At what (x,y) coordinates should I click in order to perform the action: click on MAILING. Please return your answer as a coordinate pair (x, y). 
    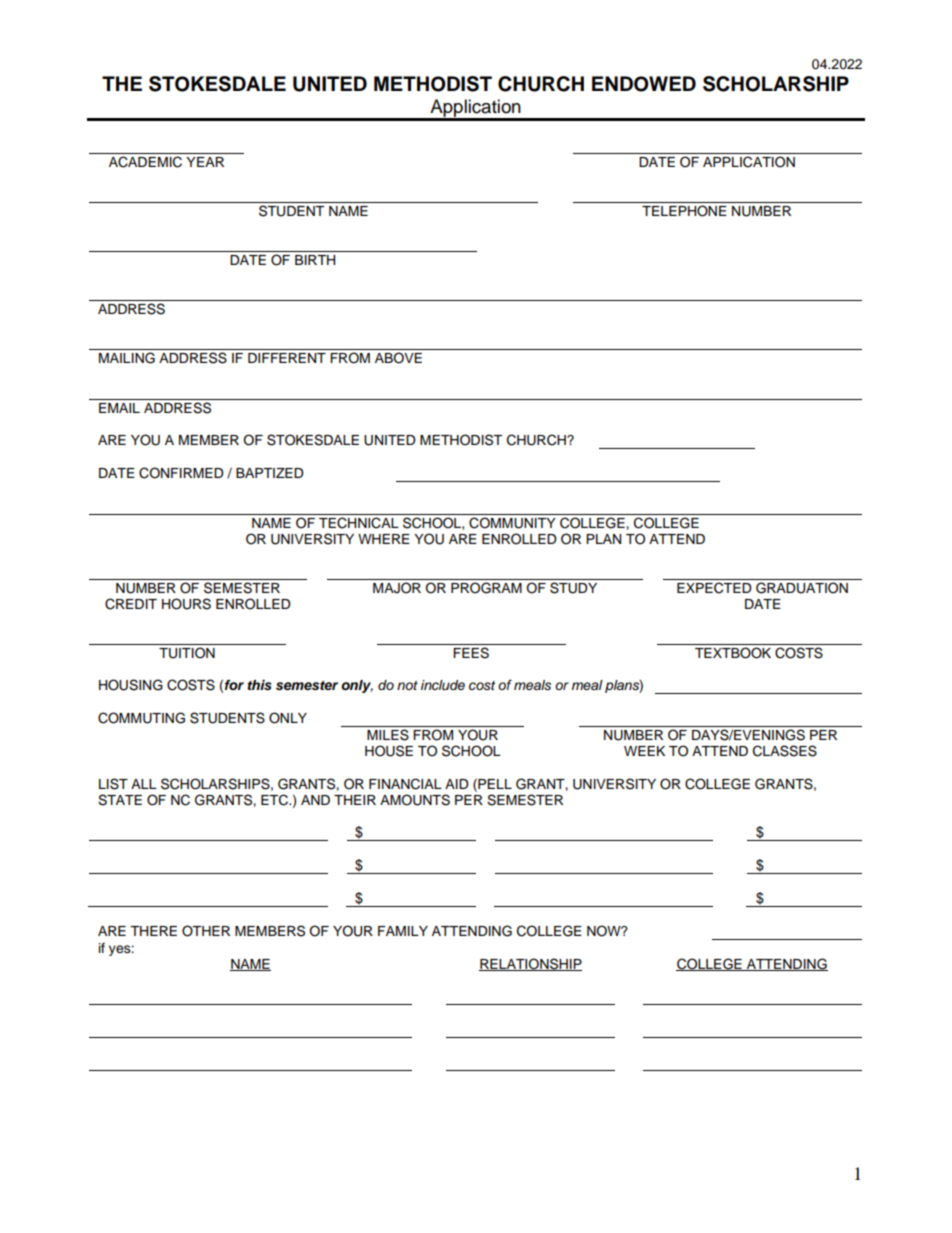
    Looking at the image, I should click on (127, 358).
